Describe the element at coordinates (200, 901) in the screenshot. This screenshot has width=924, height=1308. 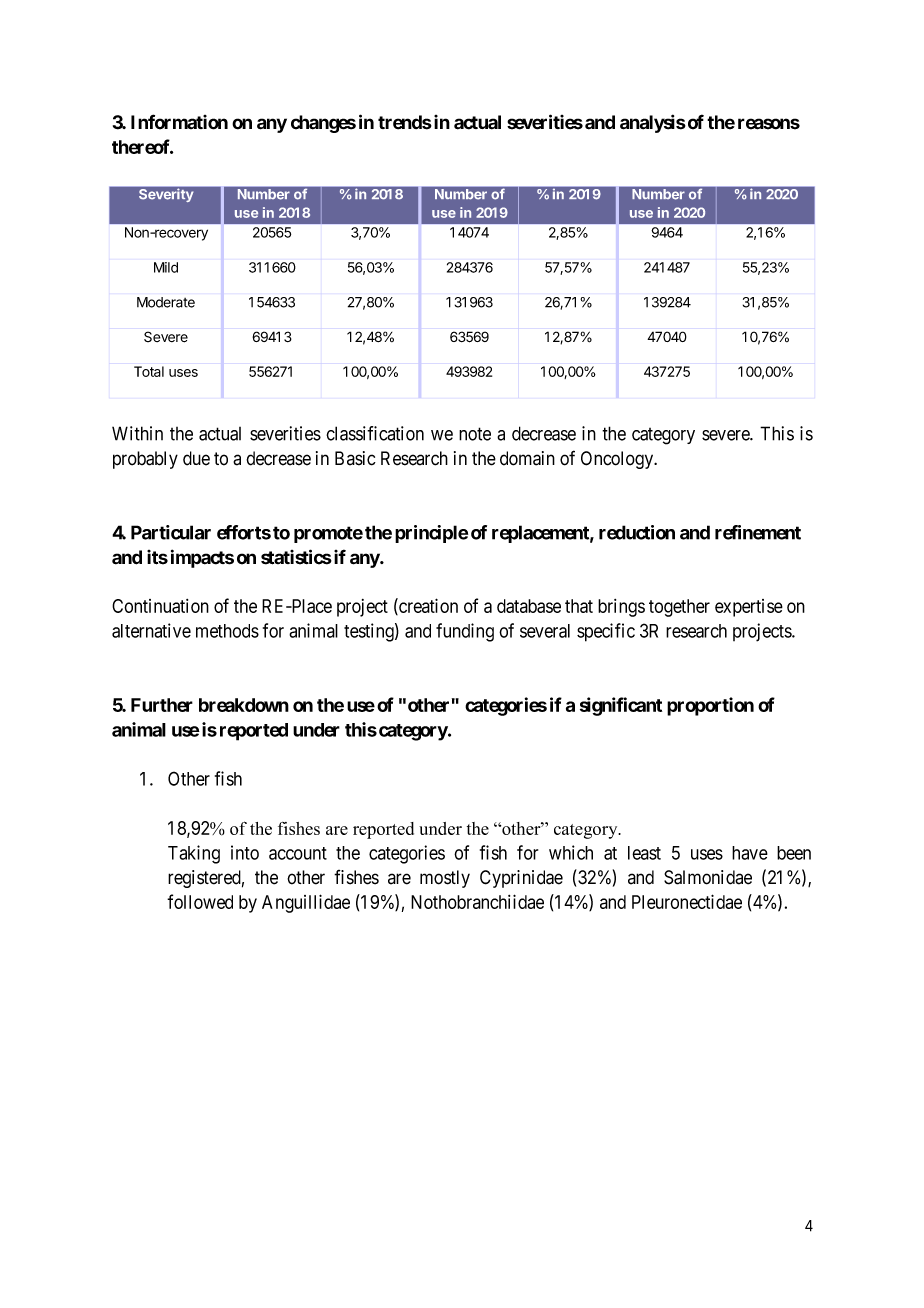
I see `followed` at that location.
